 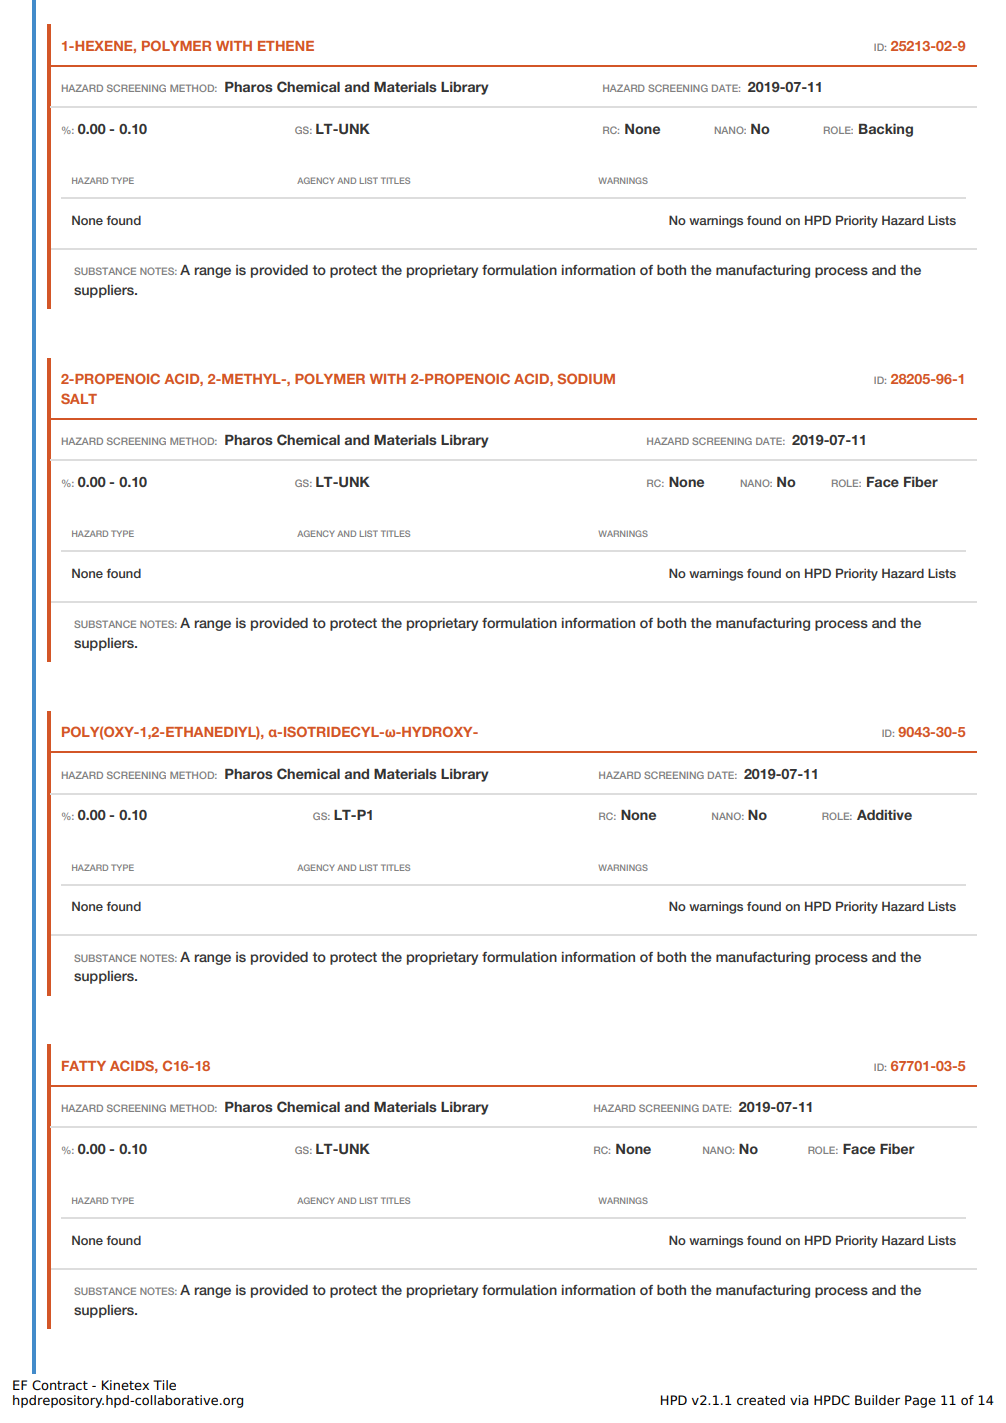 What do you see at coordinates (586, 378) in the screenshot?
I see `SODIUM` at bounding box center [586, 378].
